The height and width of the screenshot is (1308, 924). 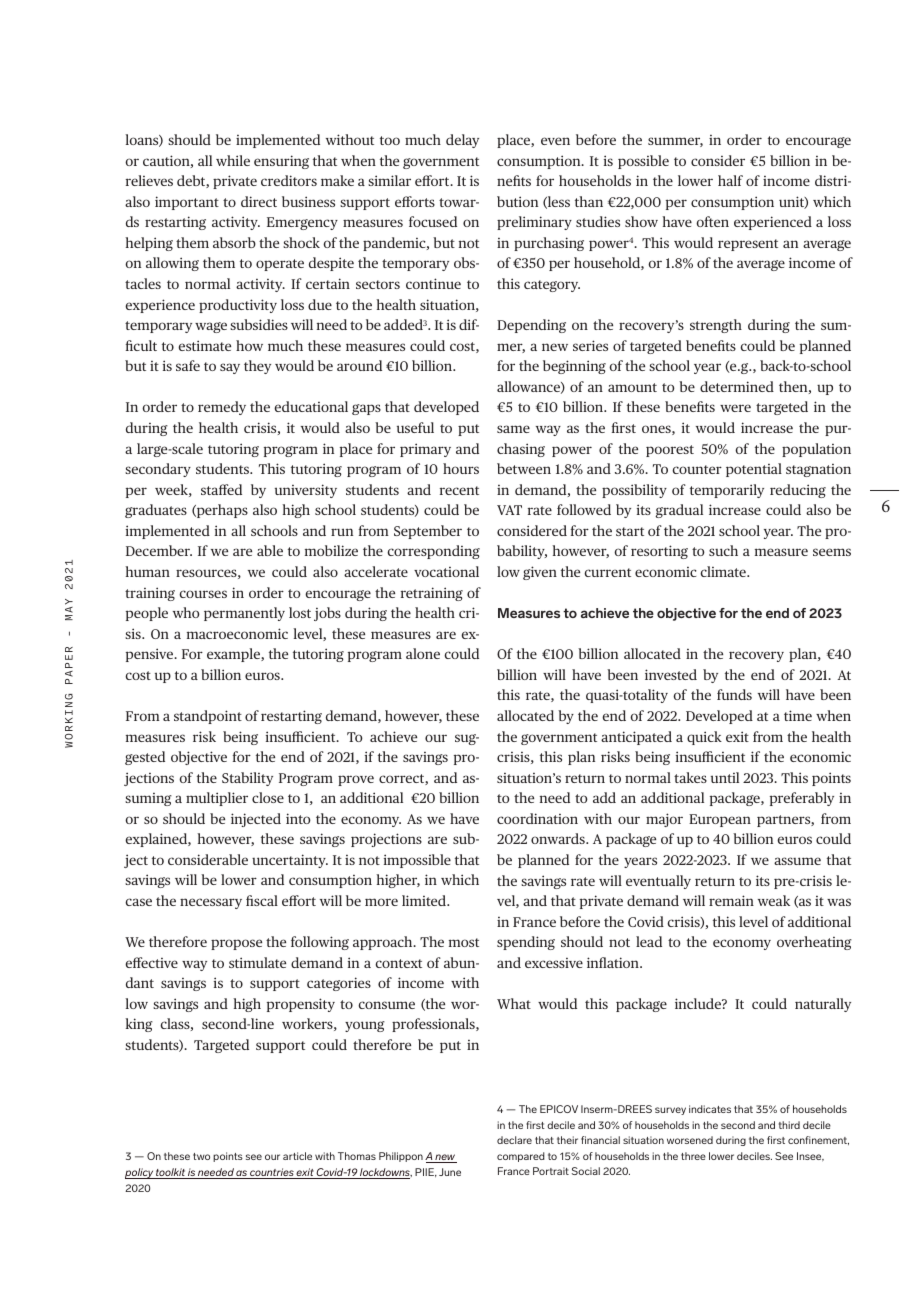 What do you see at coordinates (814, 943) in the screenshot?
I see `overheating` at bounding box center [814, 943].
